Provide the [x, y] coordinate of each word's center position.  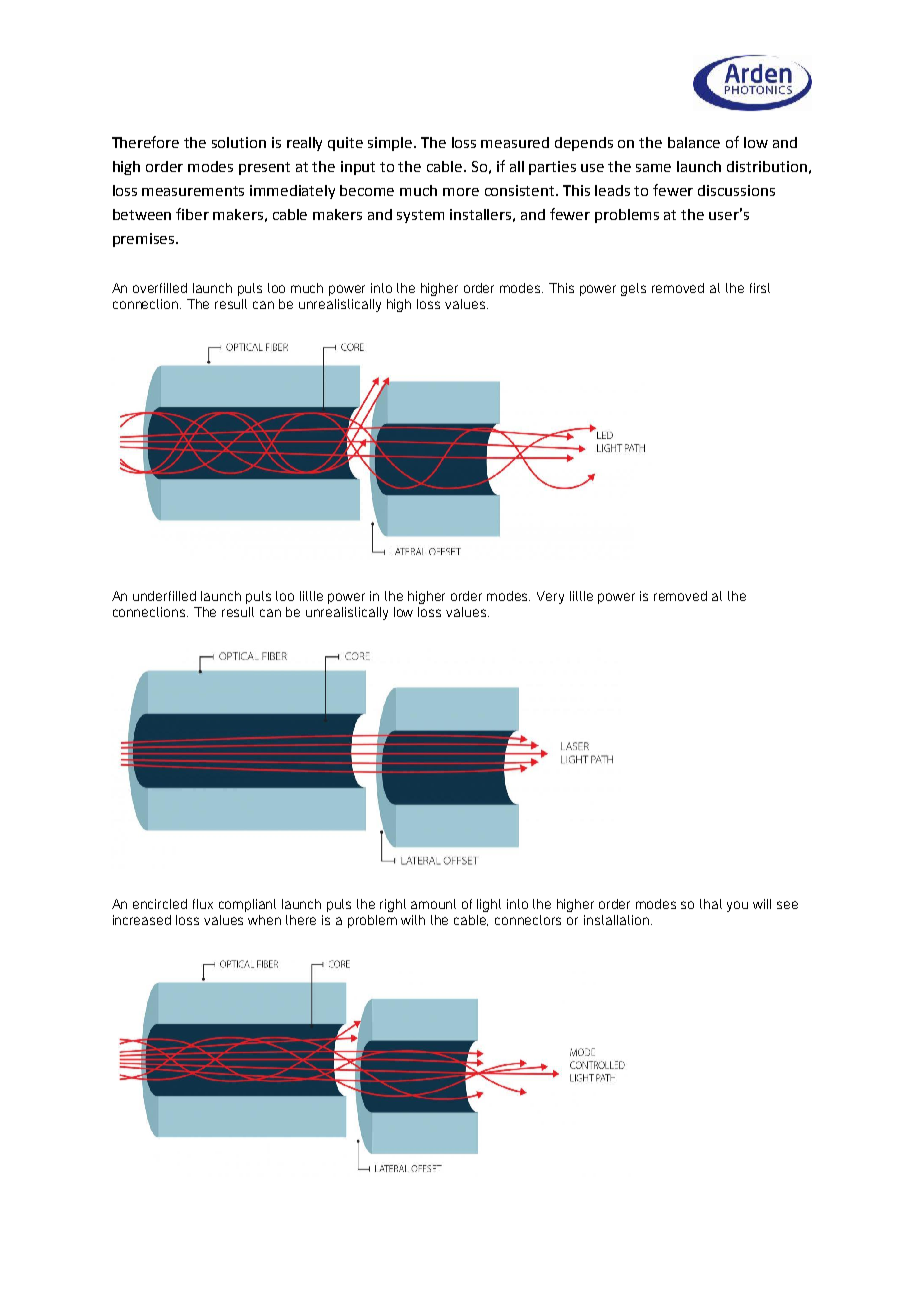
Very [550, 597]
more [461, 192]
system [420, 216]
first [760, 288]
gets [633, 289]
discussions [736, 190]
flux [203, 904]
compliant [247, 905]
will [762, 904]
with [413, 920]
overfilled [160, 288]
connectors [528, 920]
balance [694, 142]
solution [239, 142]
